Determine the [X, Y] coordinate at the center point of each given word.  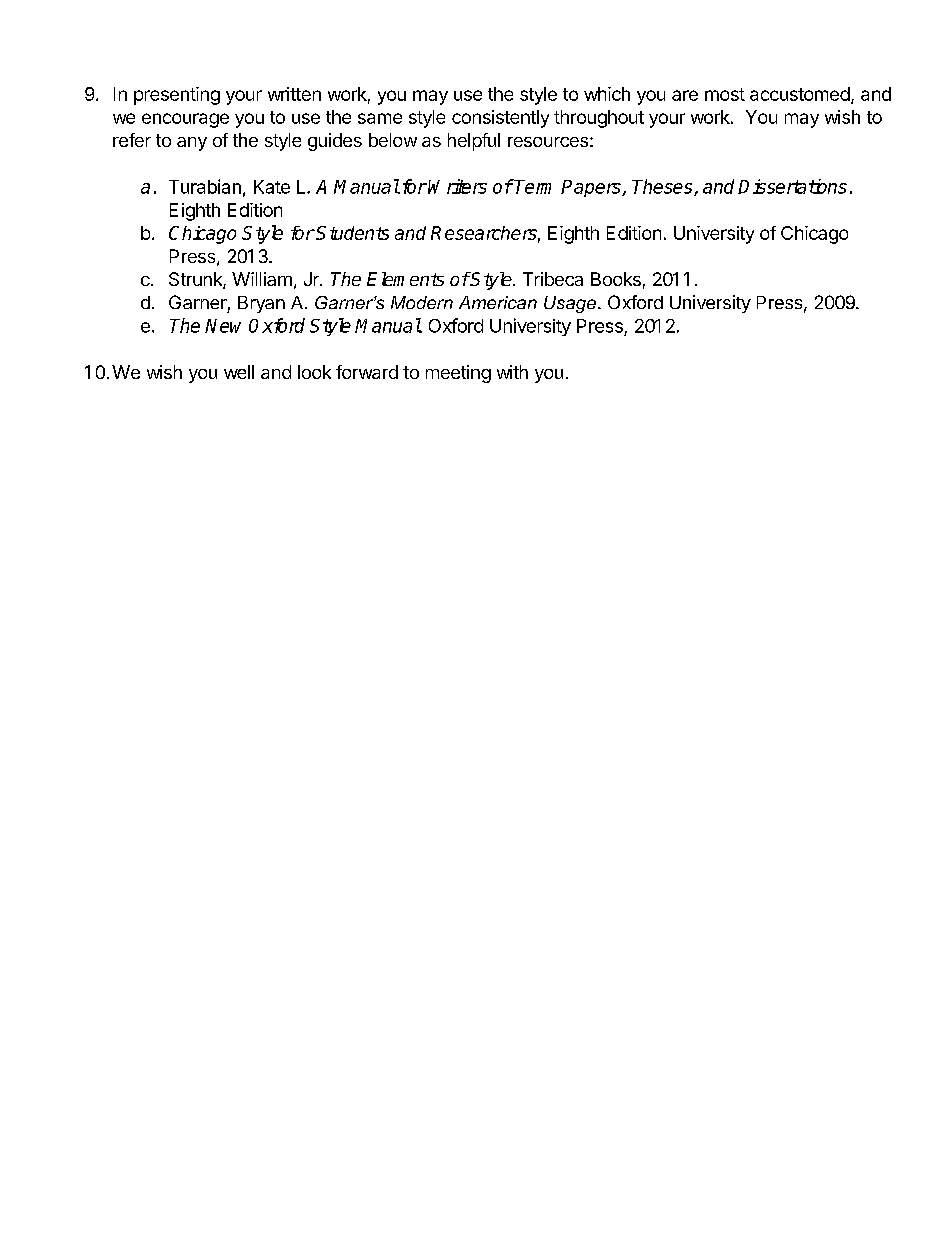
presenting [177, 96]
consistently [500, 119]
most [725, 94]
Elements [405, 279]
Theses [663, 187]
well [239, 372]
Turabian [205, 186]
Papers [592, 188]
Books [616, 279]
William [262, 279]
